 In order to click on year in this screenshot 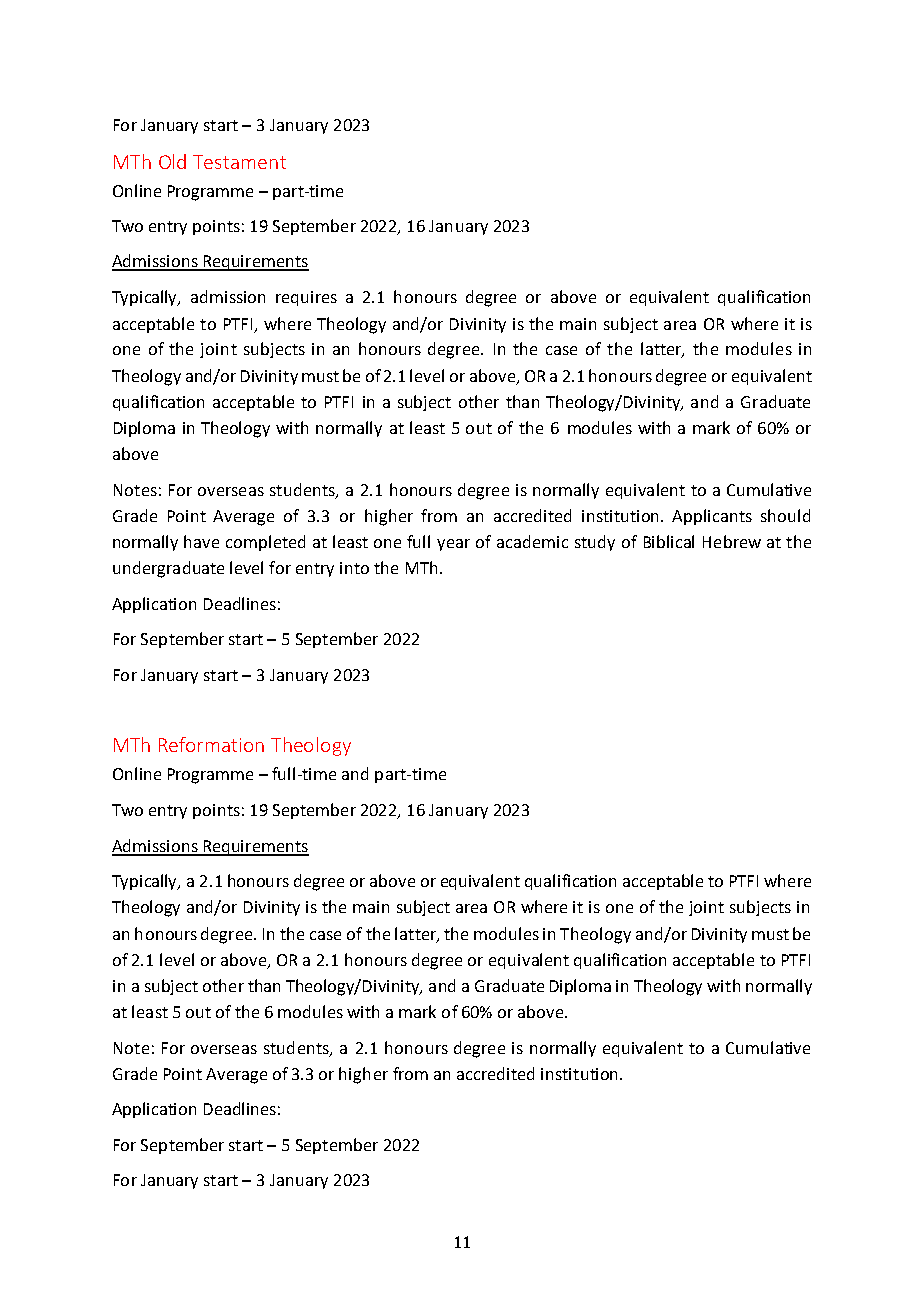, I will do `click(453, 545)`.
